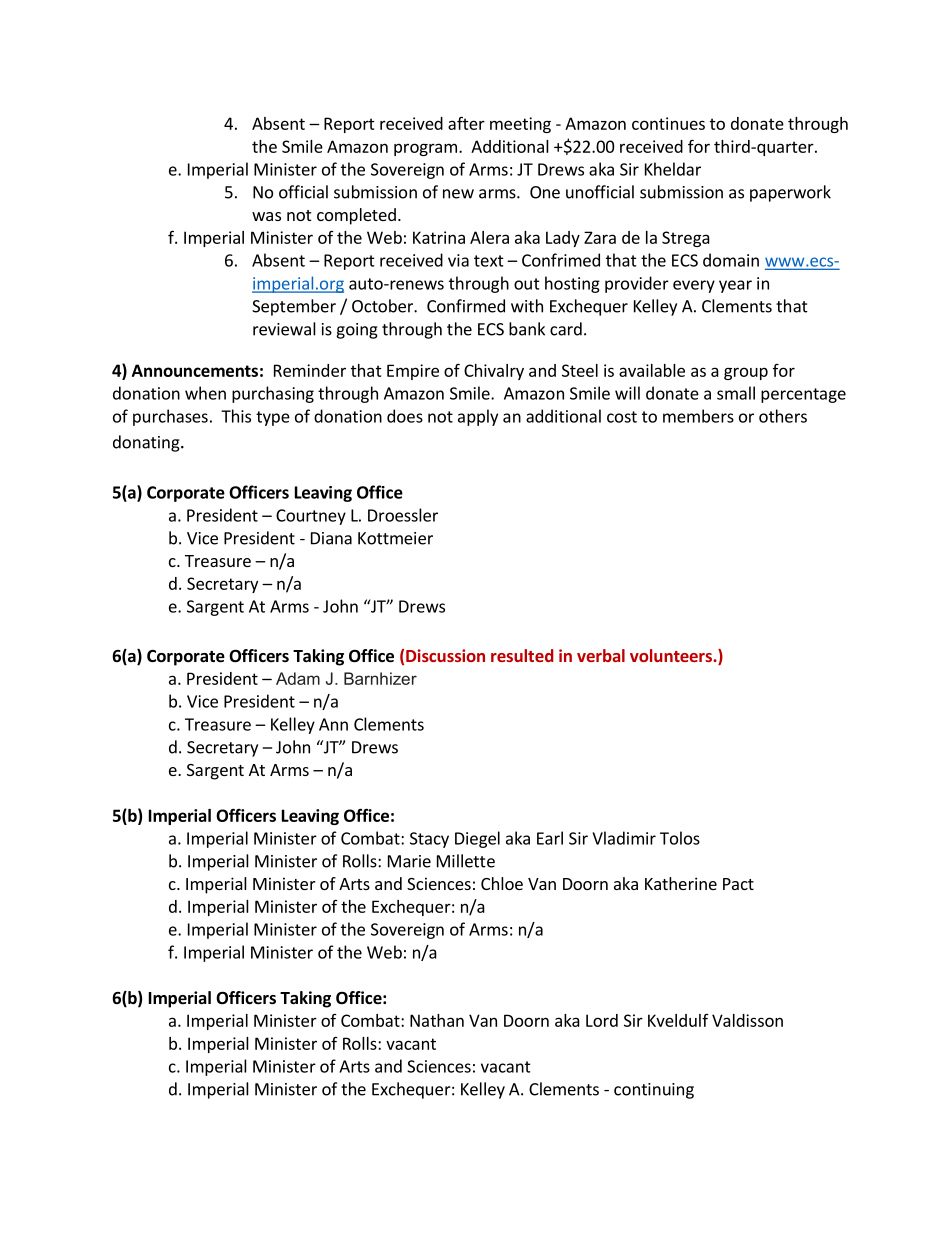 This image has width=952, height=1233. Describe the element at coordinates (672, 655) in the image. I see `volunteers` at that location.
